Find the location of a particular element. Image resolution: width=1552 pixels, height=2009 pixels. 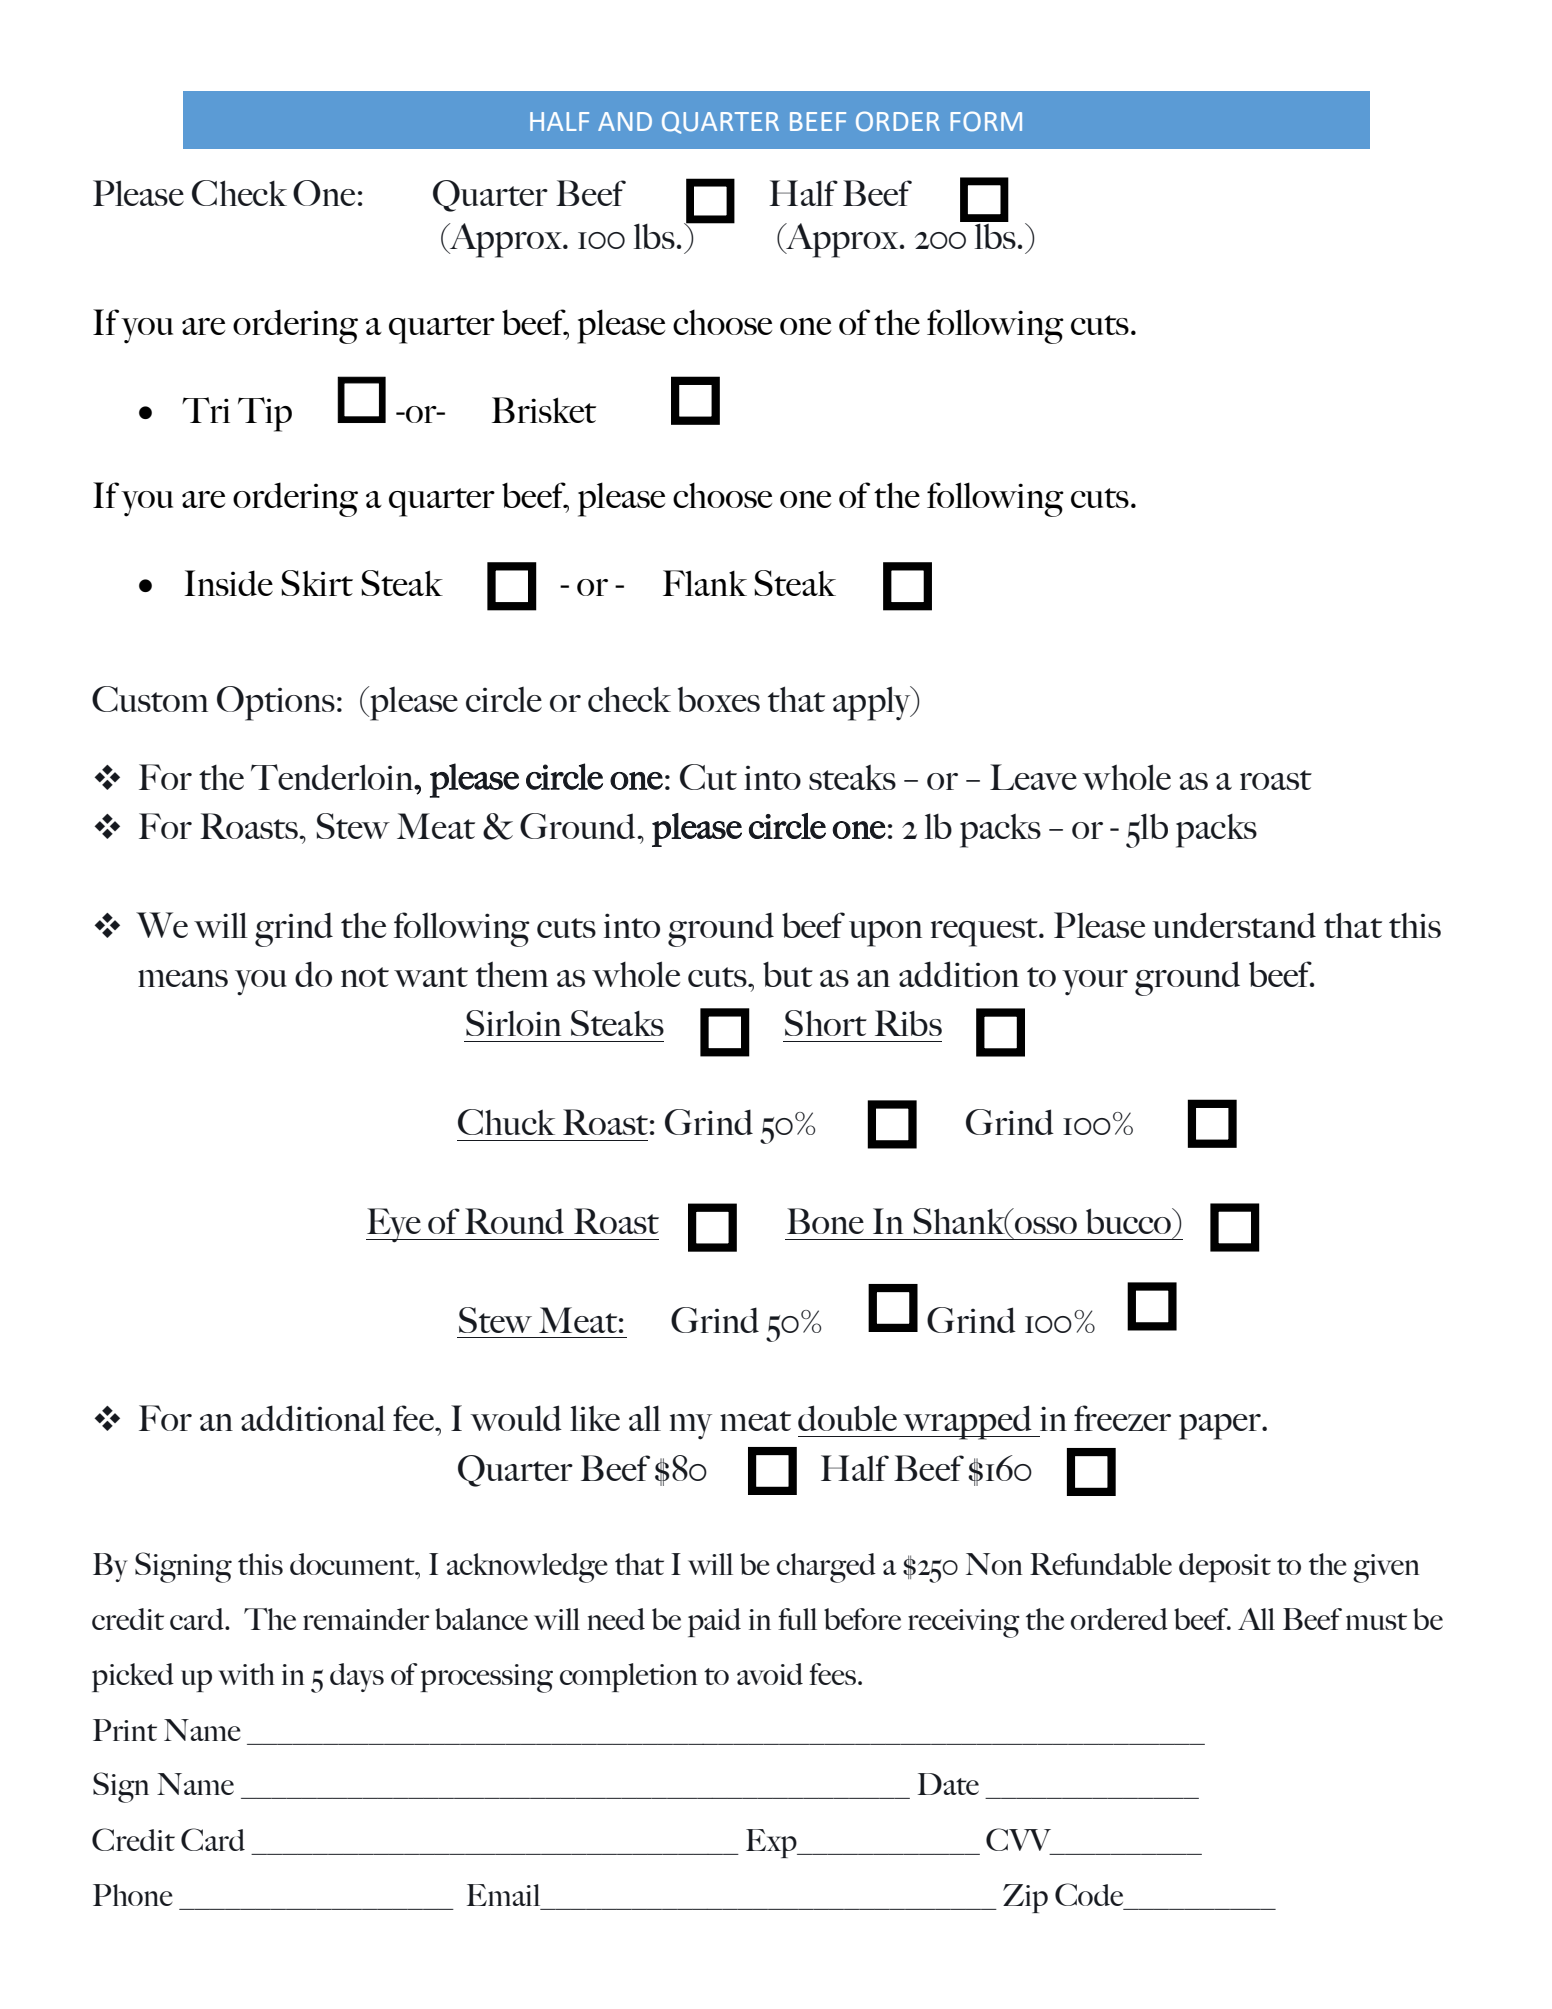

boxes is located at coordinates (719, 699).
